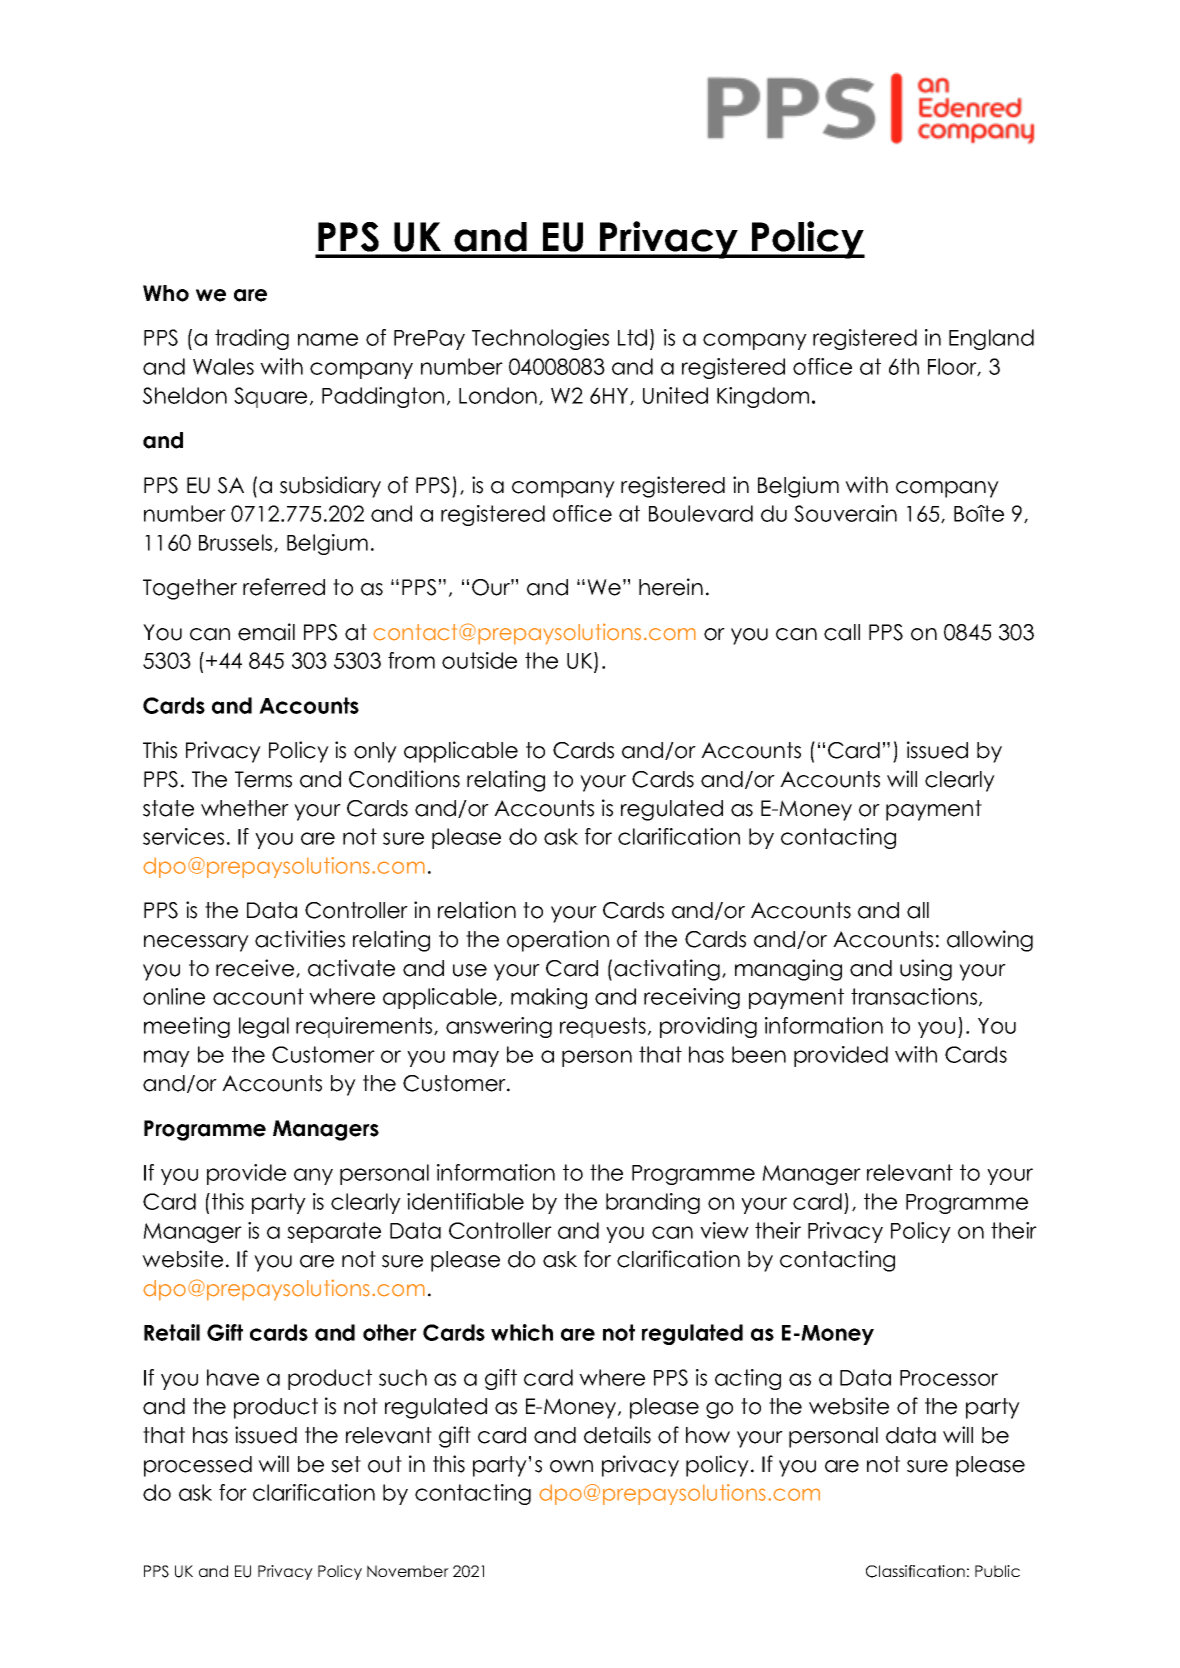 Image resolution: width=1180 pixels, height=1668 pixels. I want to click on call, so click(842, 632).
